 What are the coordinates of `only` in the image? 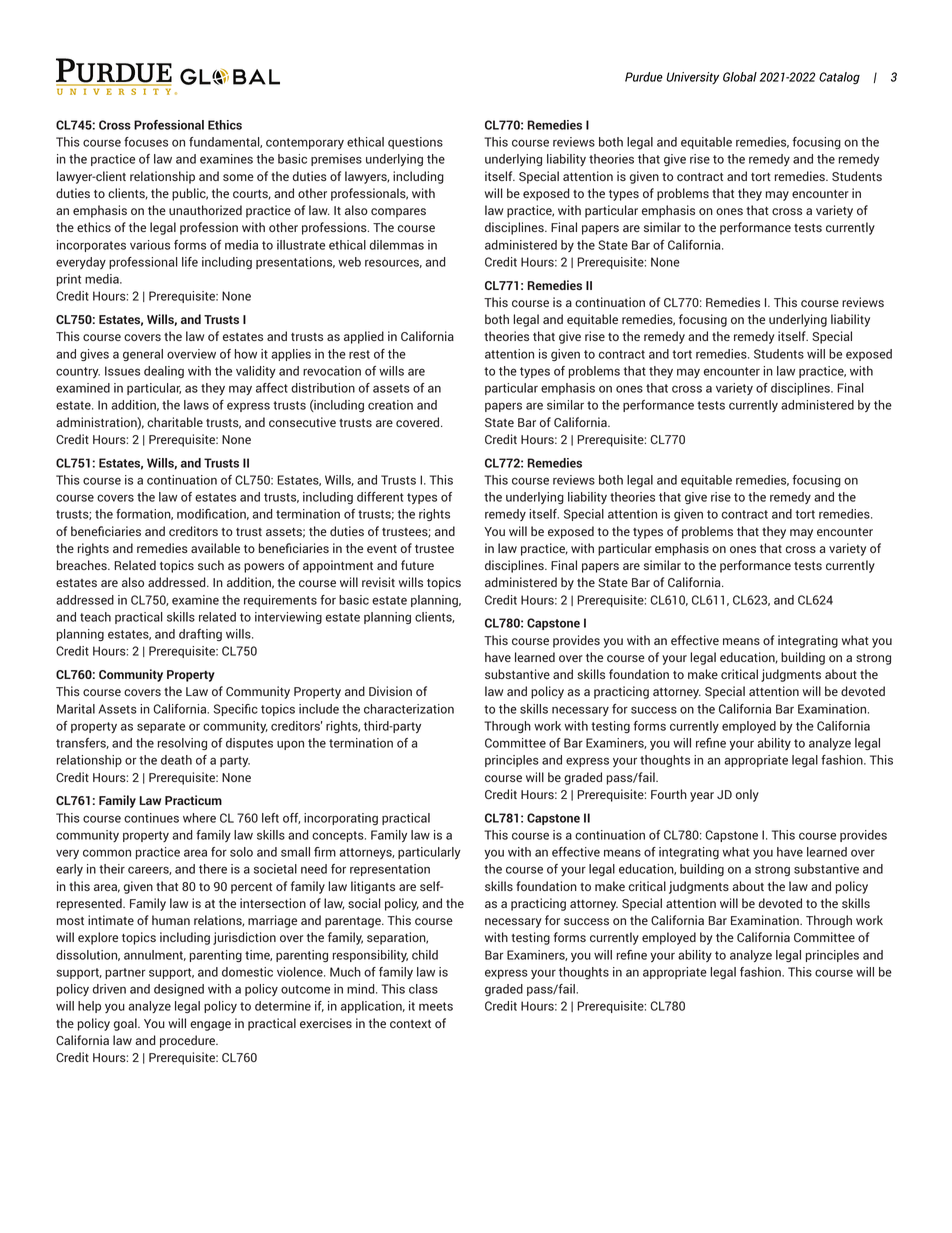 It's located at (747, 795).
